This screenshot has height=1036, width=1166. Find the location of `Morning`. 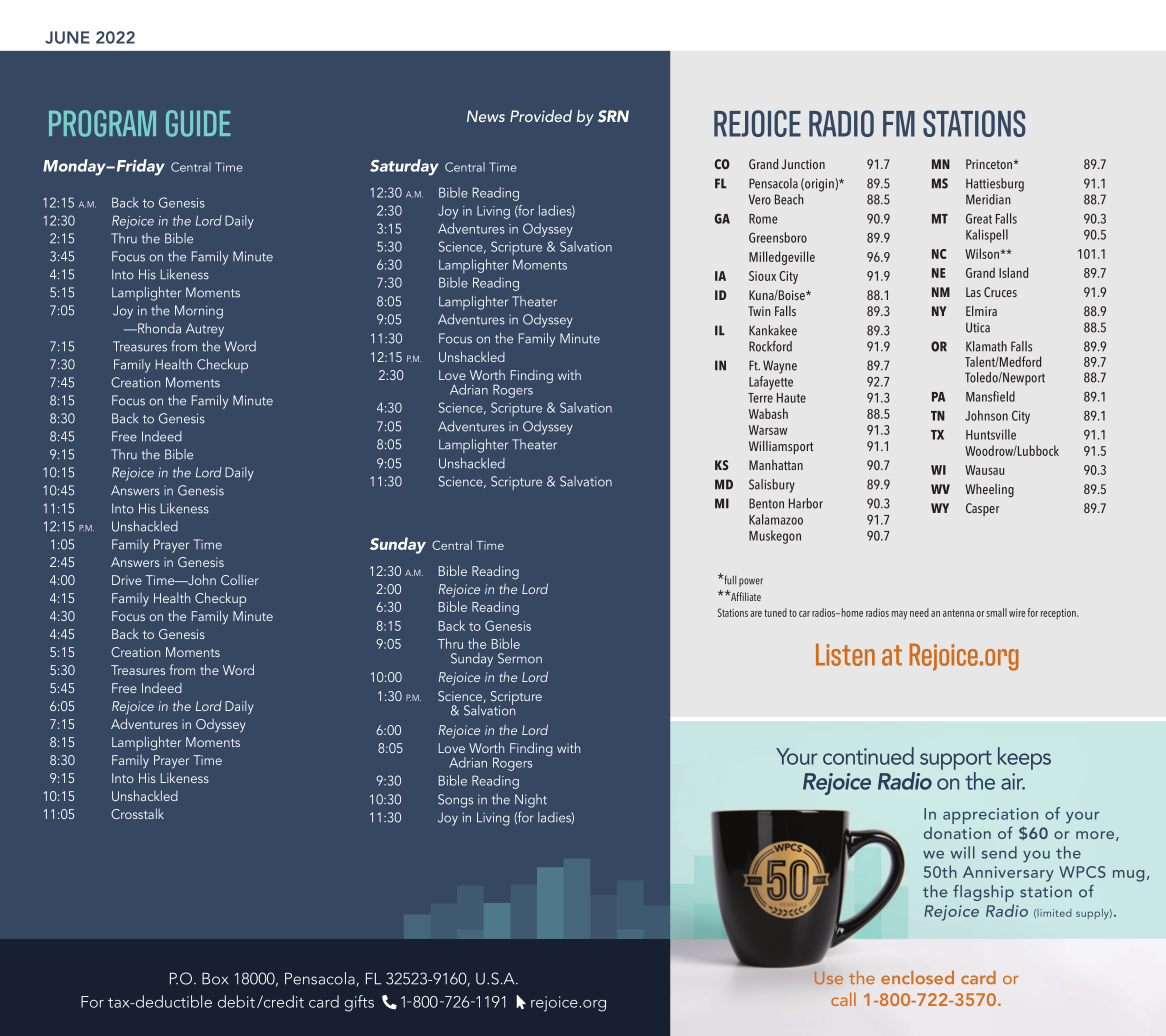

Morning is located at coordinates (199, 312).
